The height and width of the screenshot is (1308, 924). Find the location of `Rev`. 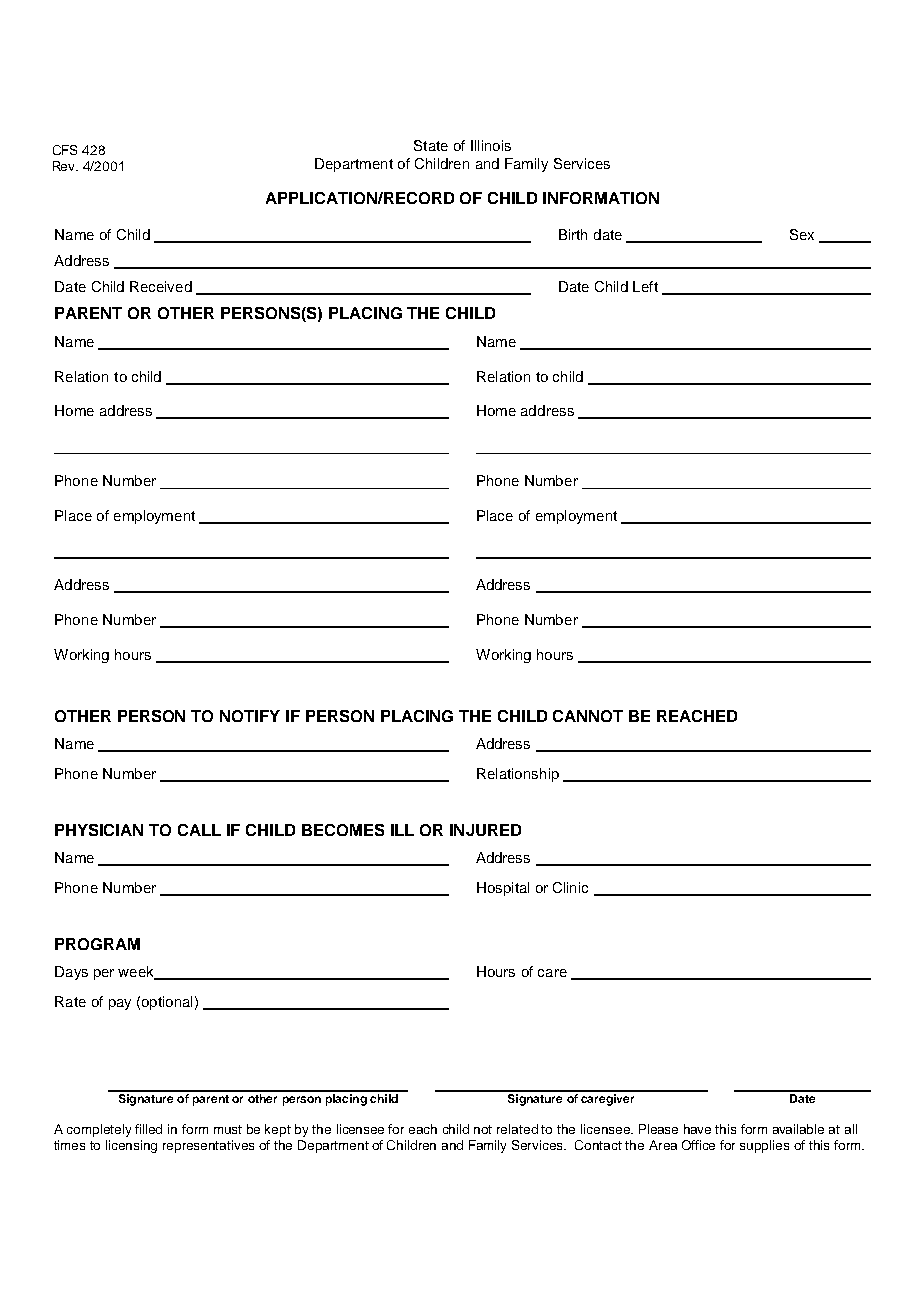

Rev is located at coordinates (65, 166).
